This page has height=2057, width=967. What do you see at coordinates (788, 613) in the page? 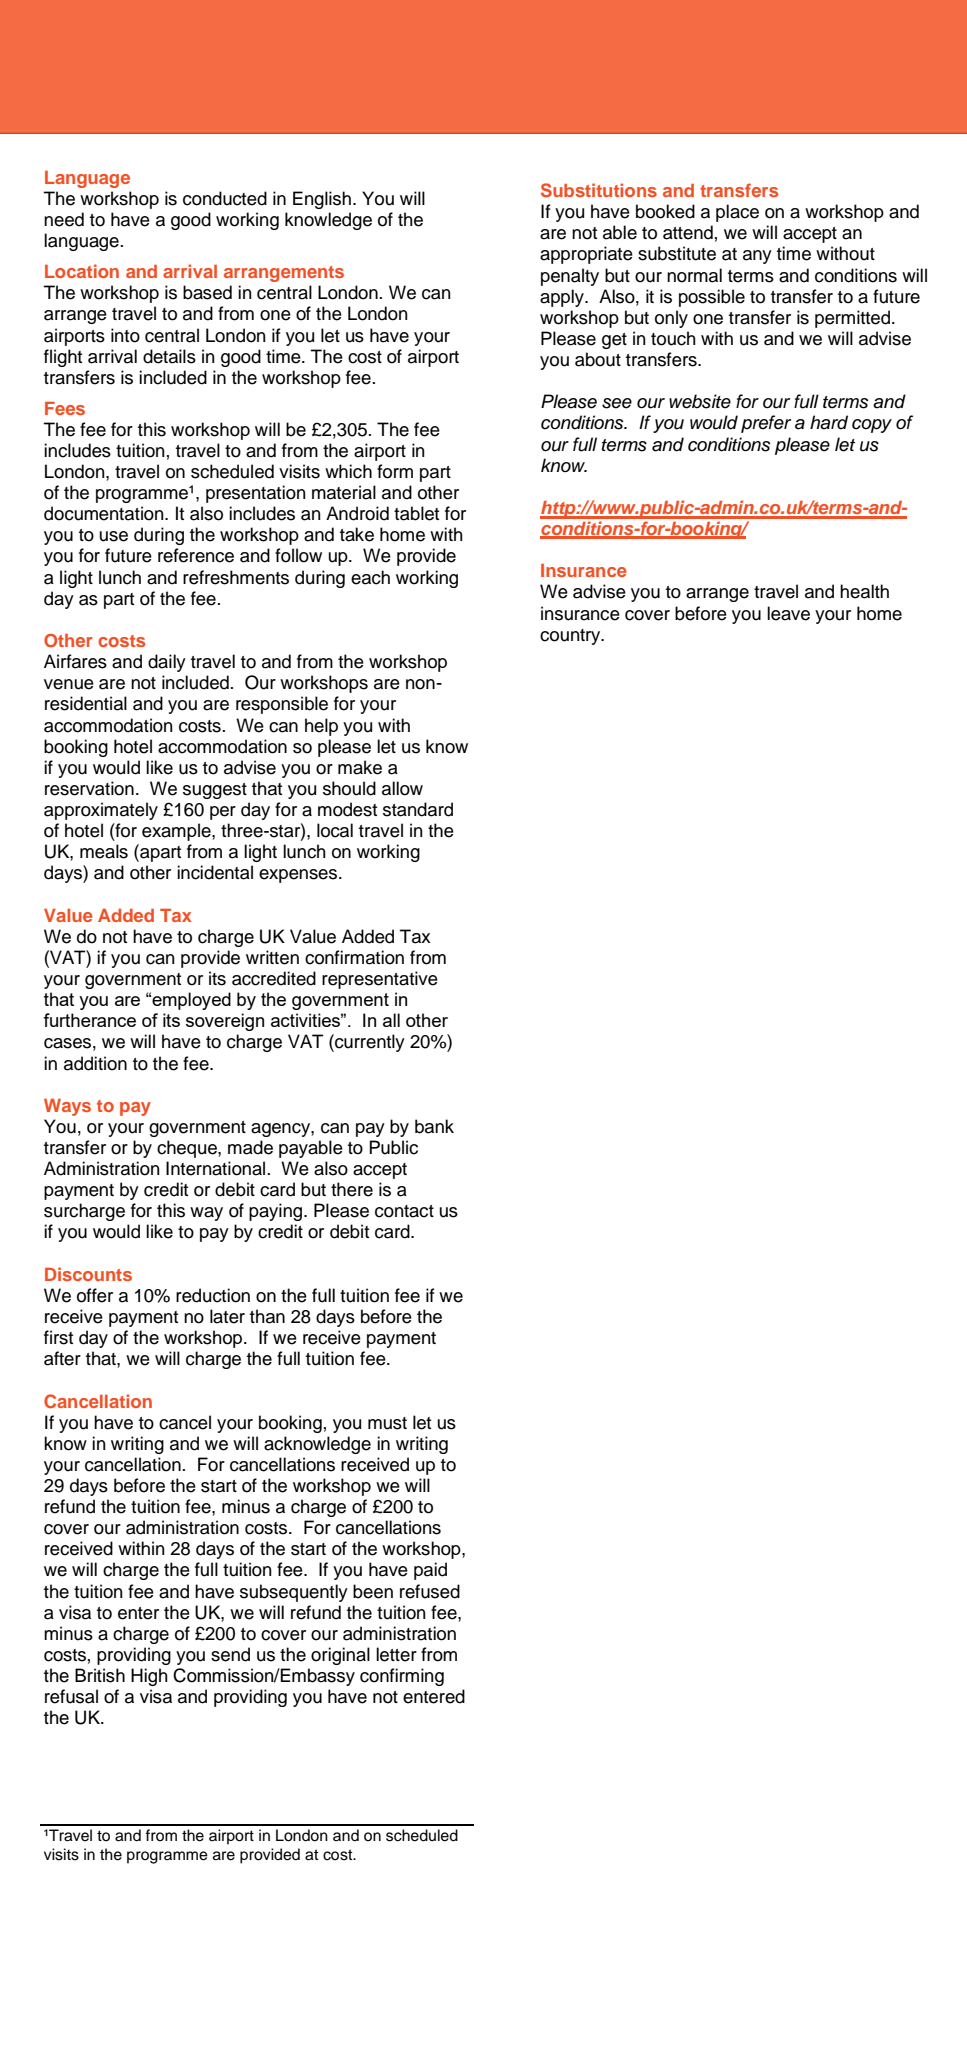
I see `leave` at bounding box center [788, 613].
